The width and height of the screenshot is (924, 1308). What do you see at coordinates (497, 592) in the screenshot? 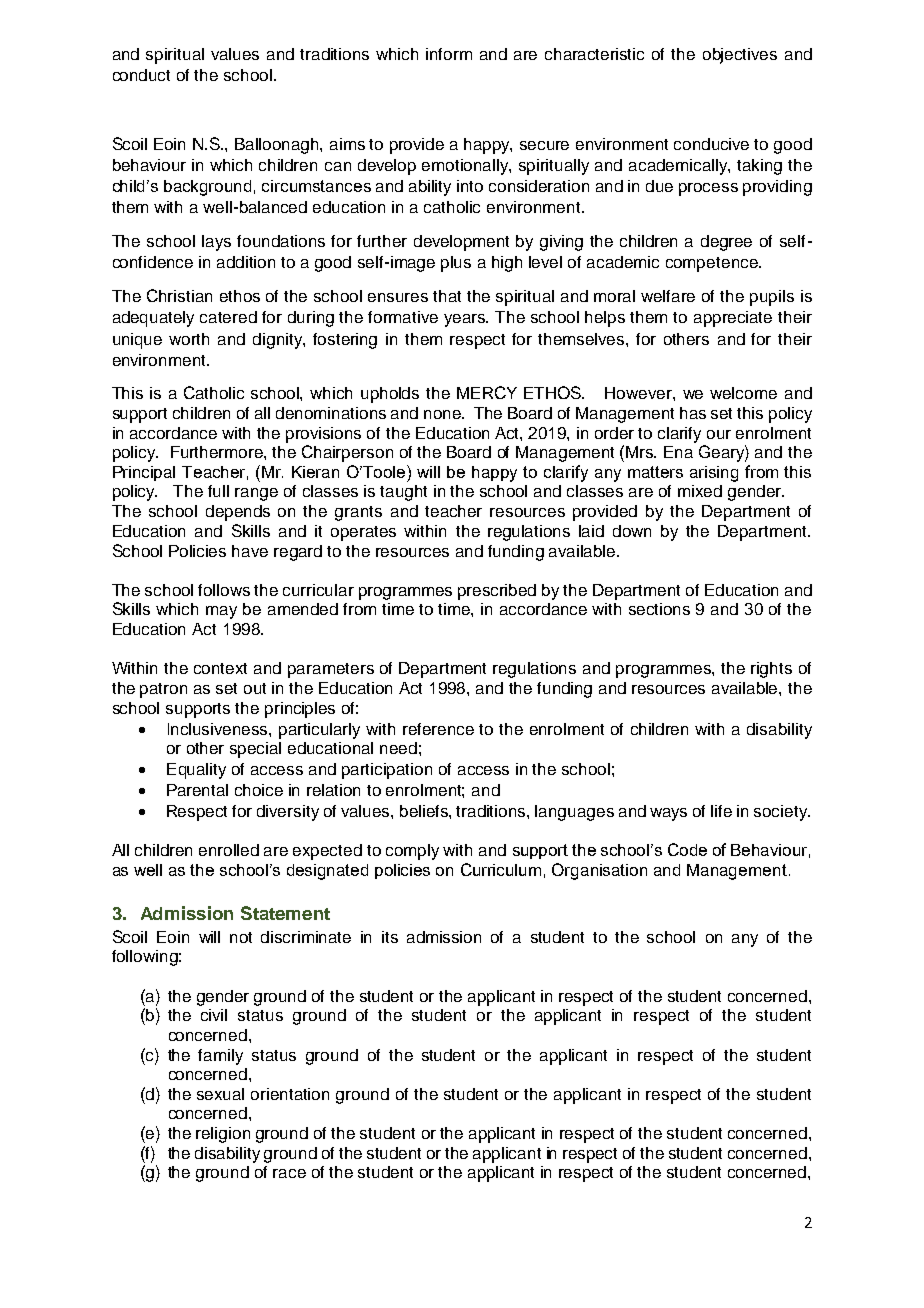
I see `prescribed` at bounding box center [497, 592].
